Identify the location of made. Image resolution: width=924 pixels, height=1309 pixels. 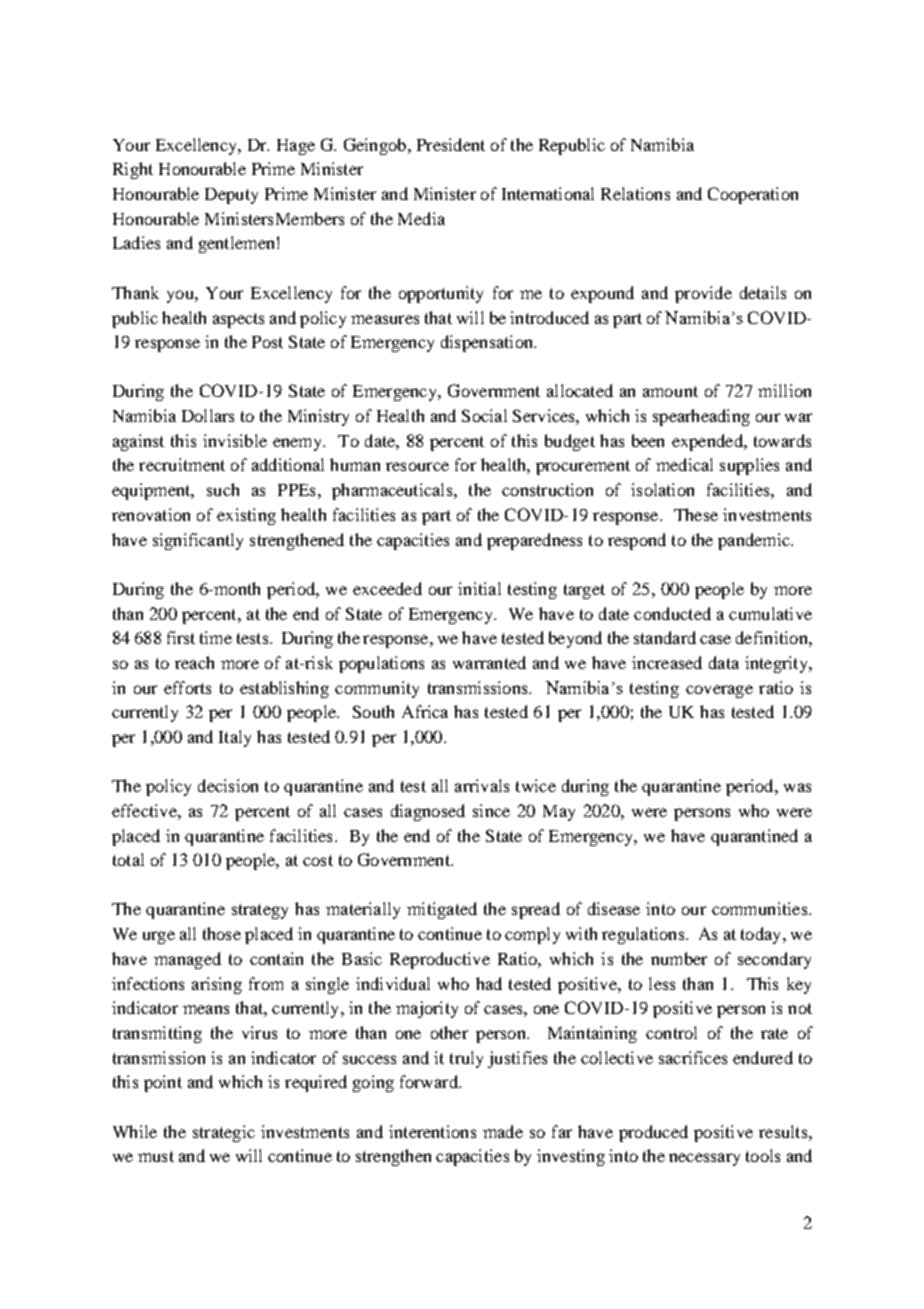
(503, 1131).
